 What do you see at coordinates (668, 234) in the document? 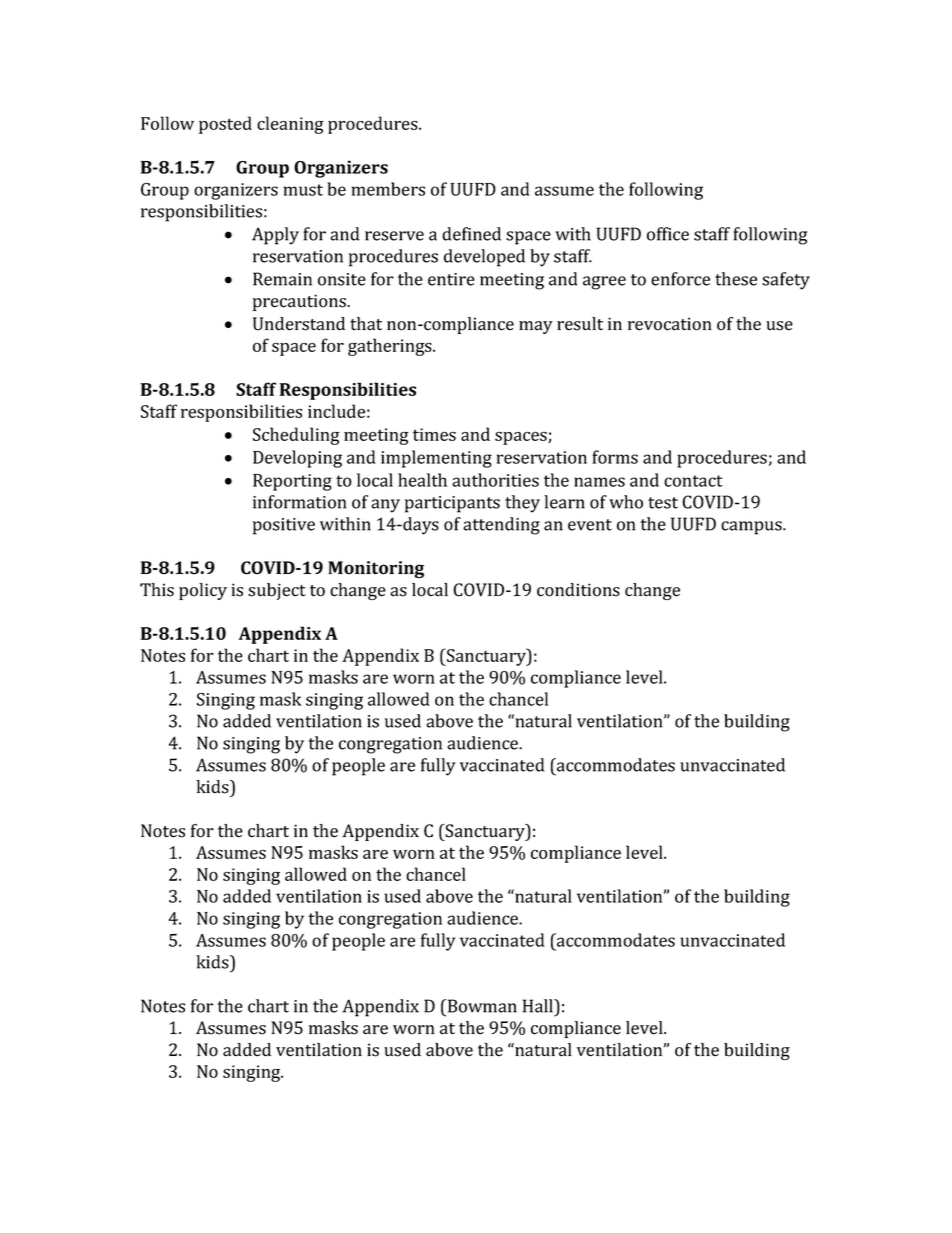
I see `office` at bounding box center [668, 234].
